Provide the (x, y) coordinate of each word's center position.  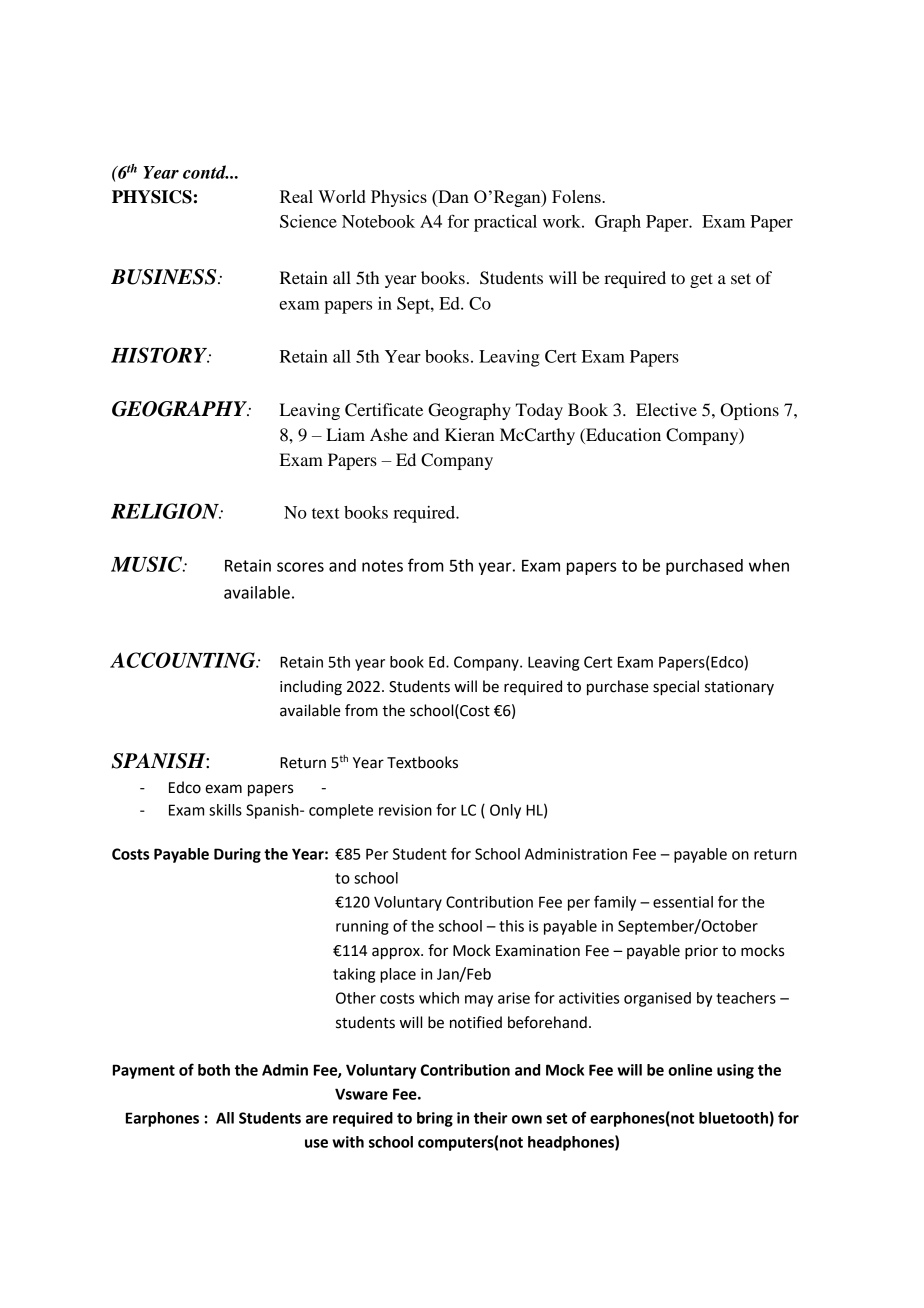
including (311, 688)
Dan (452, 196)
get (701, 280)
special (676, 688)
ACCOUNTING (184, 660)
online (690, 1070)
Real (296, 196)
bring (435, 1119)
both (214, 1070)
